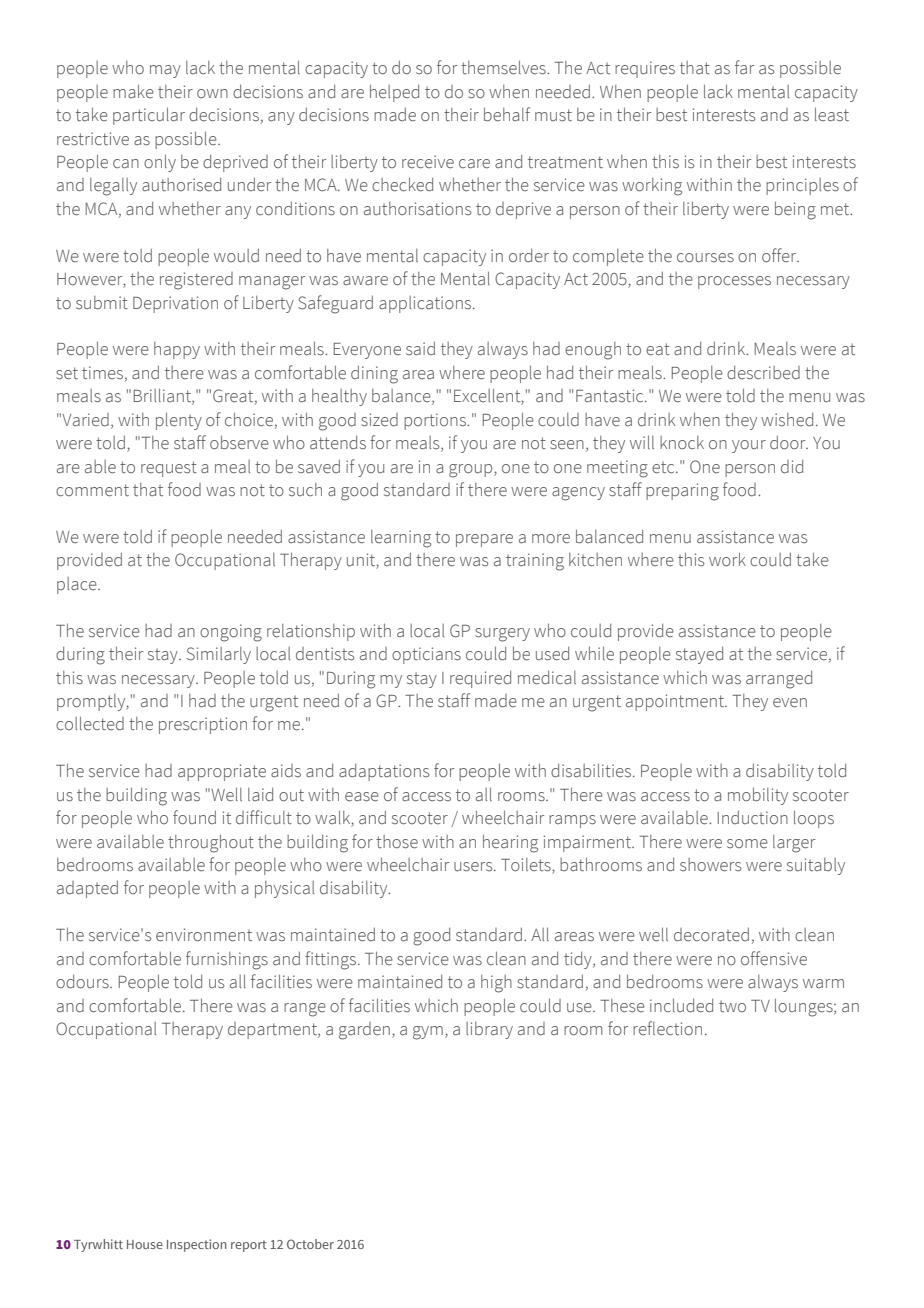  I want to click on found, so click(194, 817).
